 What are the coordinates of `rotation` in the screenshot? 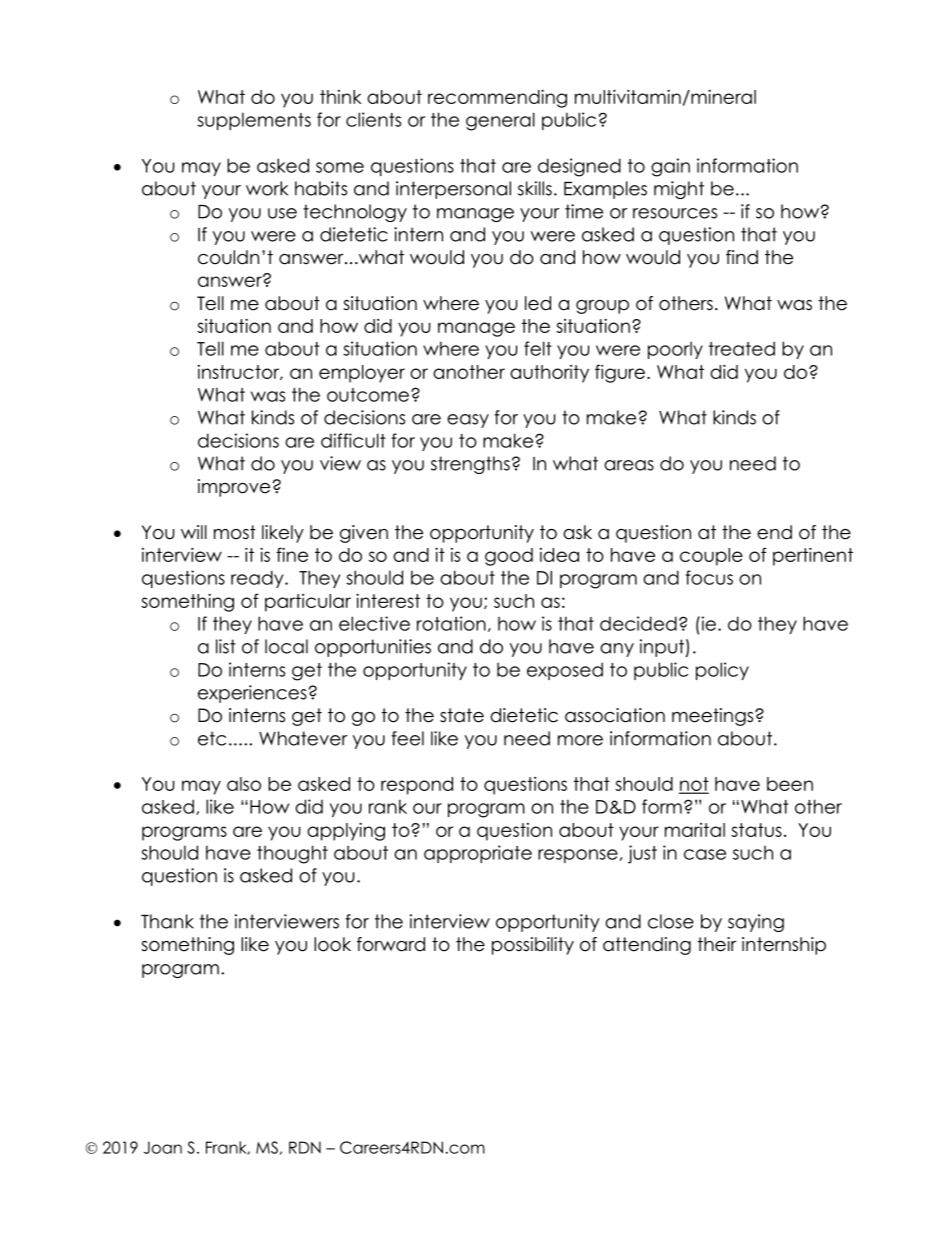 It's located at (451, 623).
